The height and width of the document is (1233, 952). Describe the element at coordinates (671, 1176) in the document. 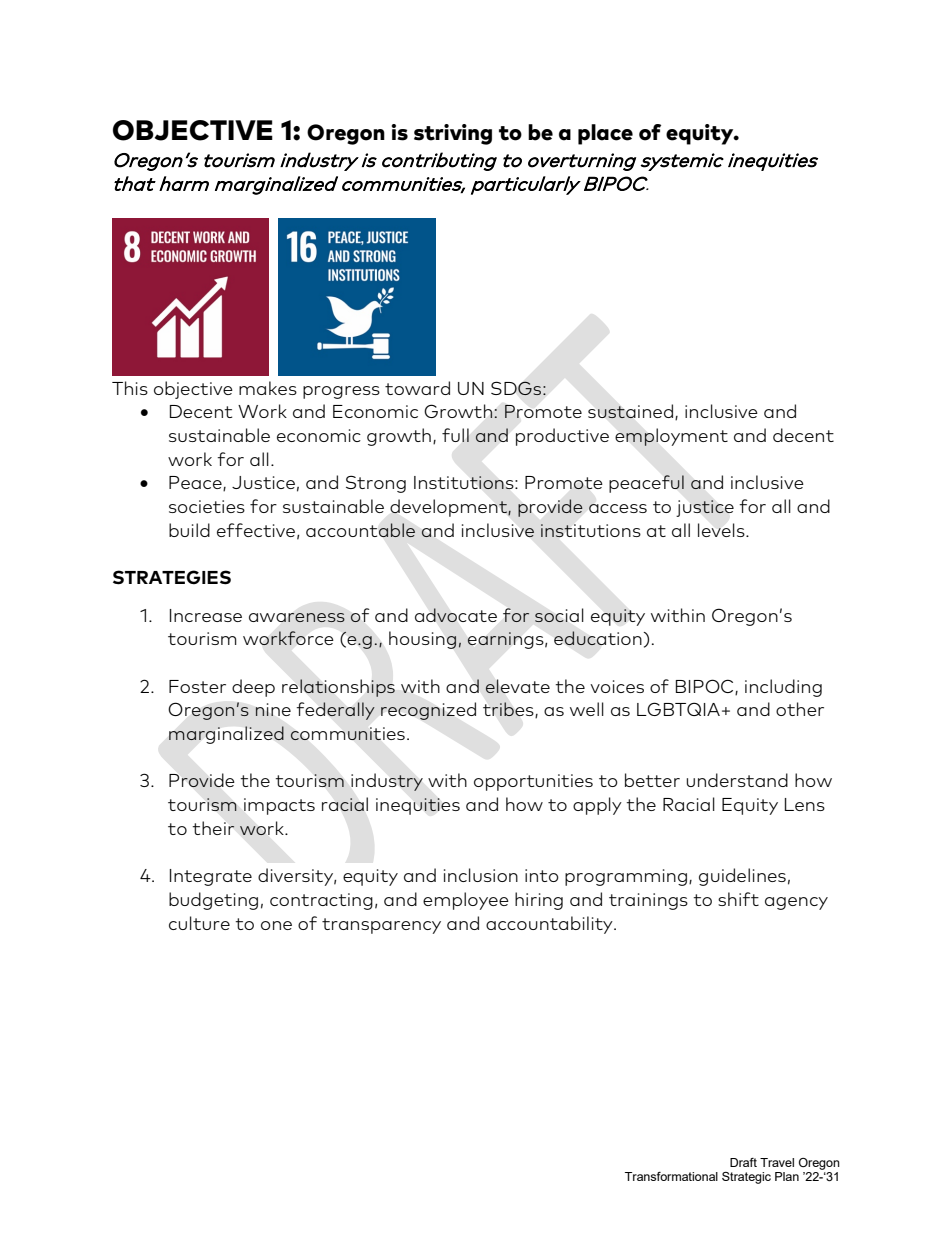

I see `Transformational` at that location.
